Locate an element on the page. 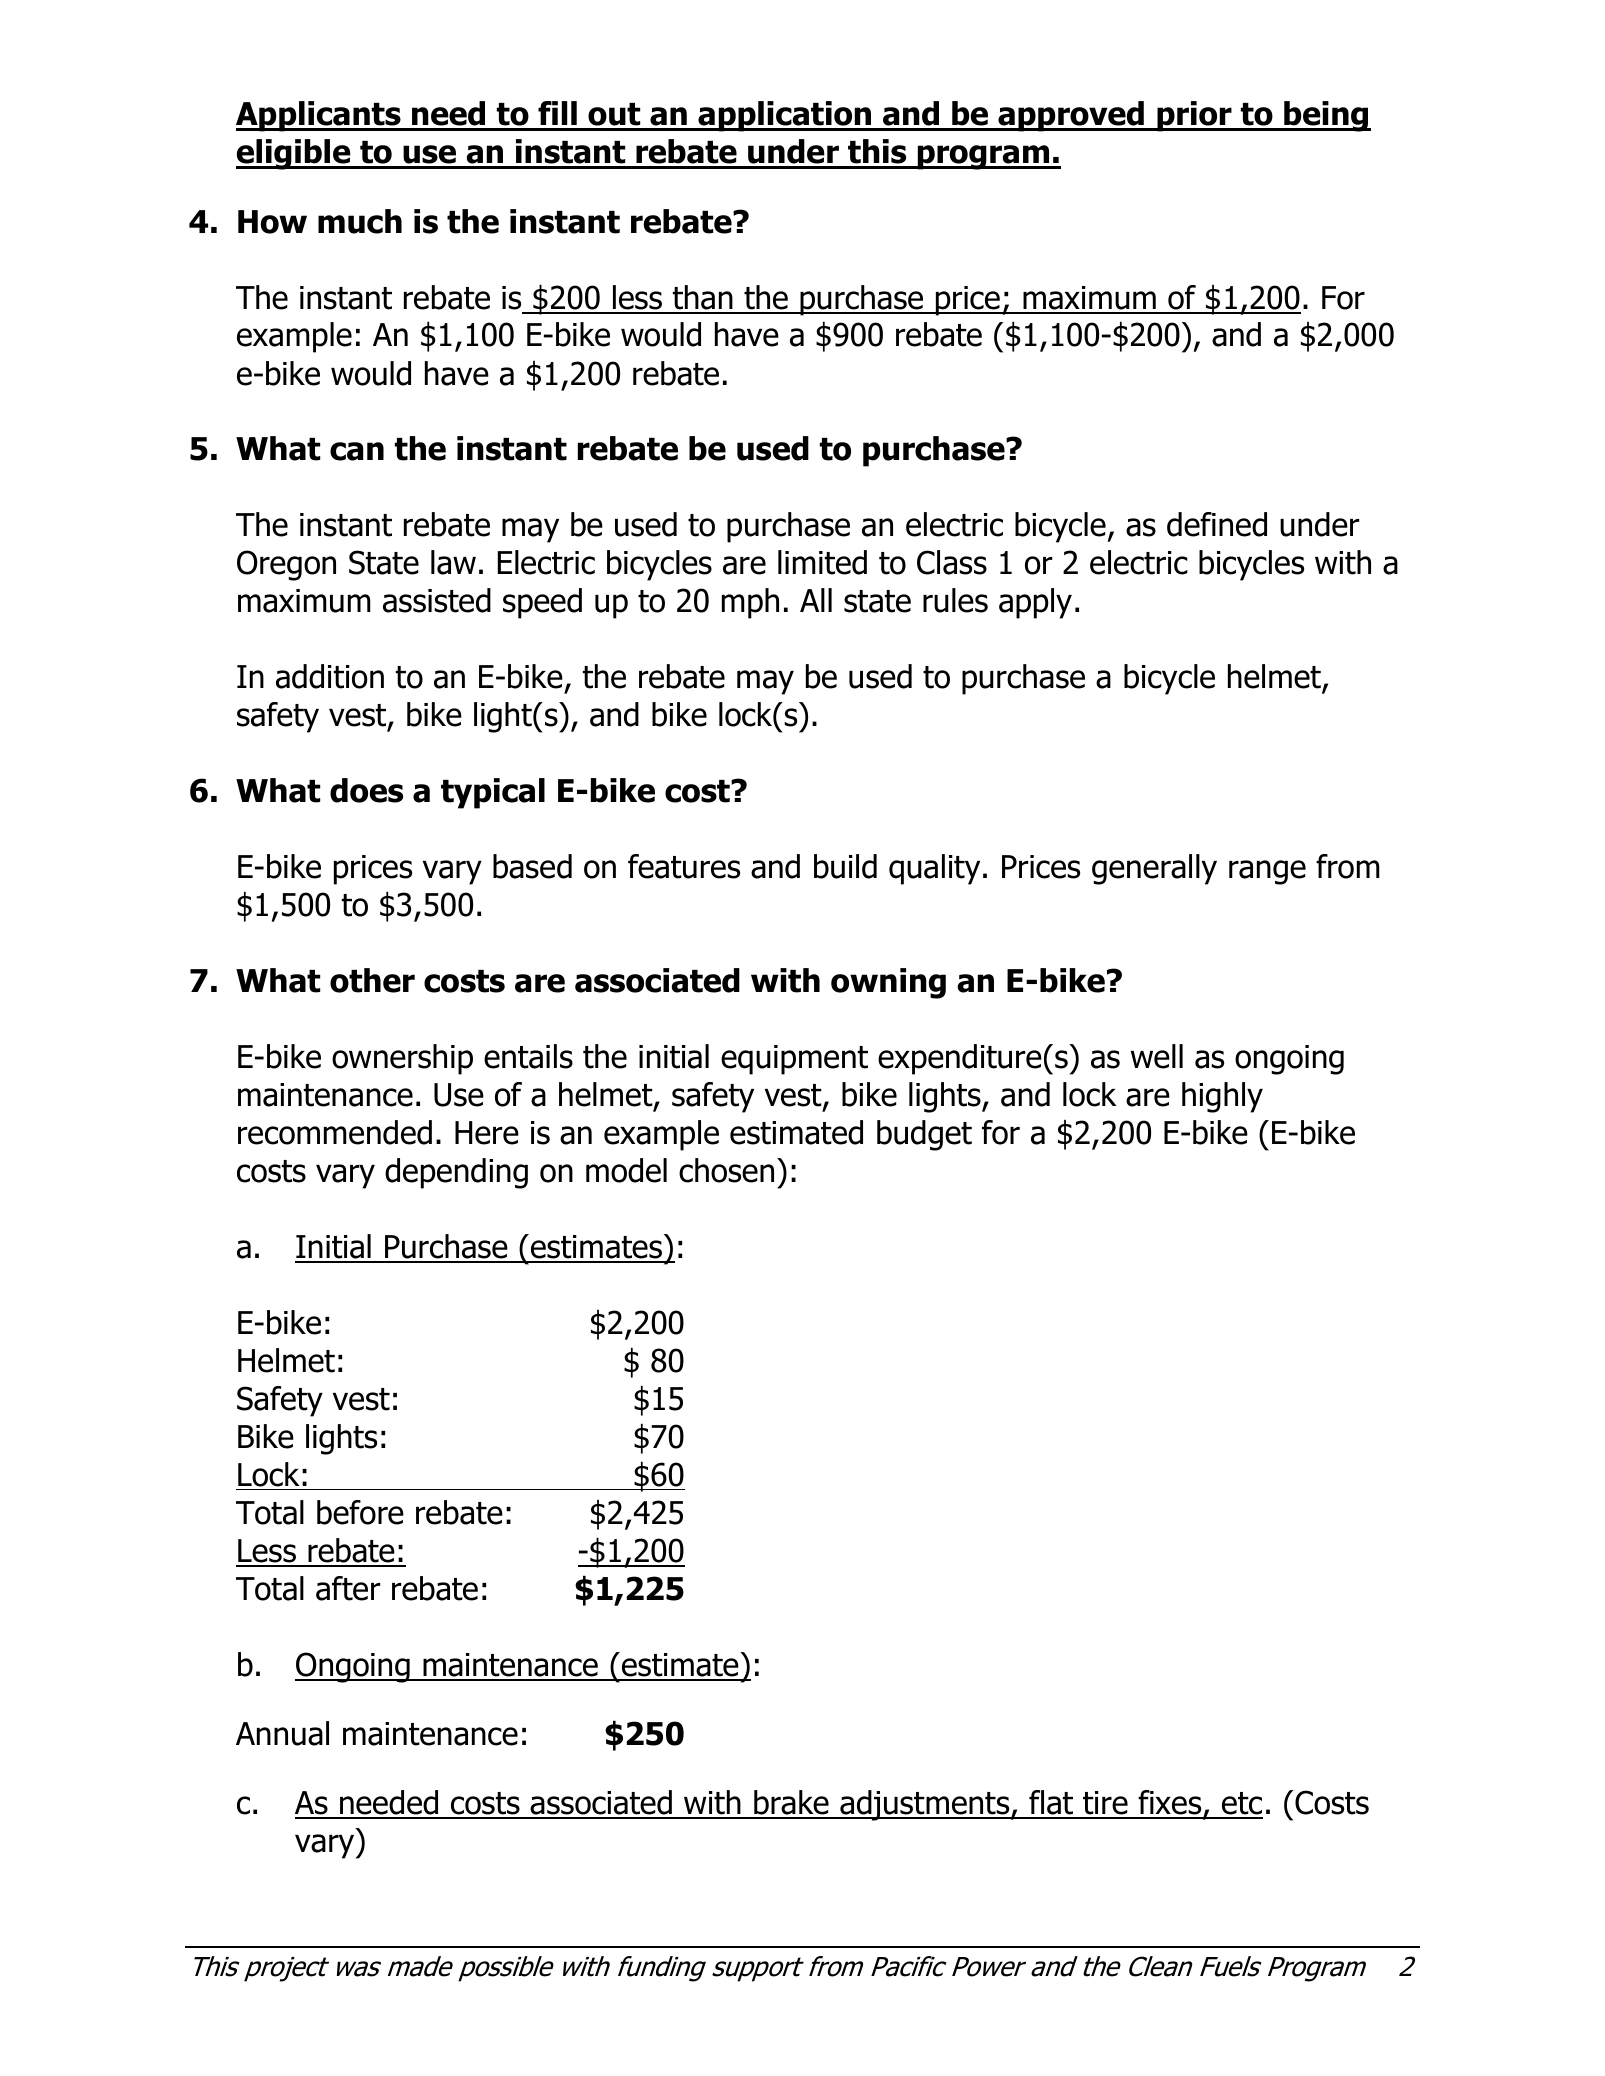 The image size is (1605, 2076). etc is located at coordinates (1241, 1805).
